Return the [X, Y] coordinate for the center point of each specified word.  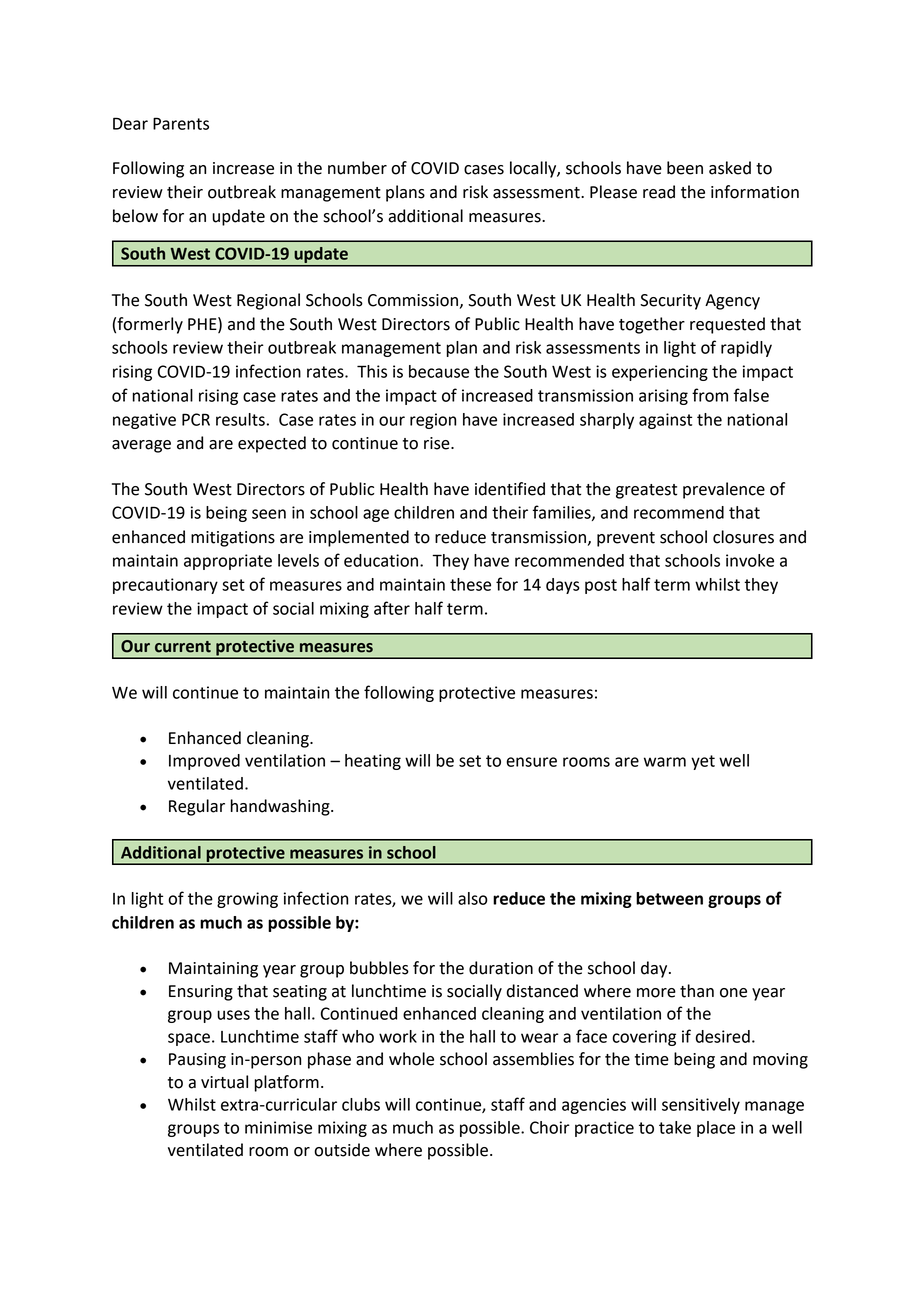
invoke [750, 560]
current [183, 647]
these [470, 584]
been [685, 168]
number [357, 168]
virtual [224, 1082]
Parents [181, 123]
